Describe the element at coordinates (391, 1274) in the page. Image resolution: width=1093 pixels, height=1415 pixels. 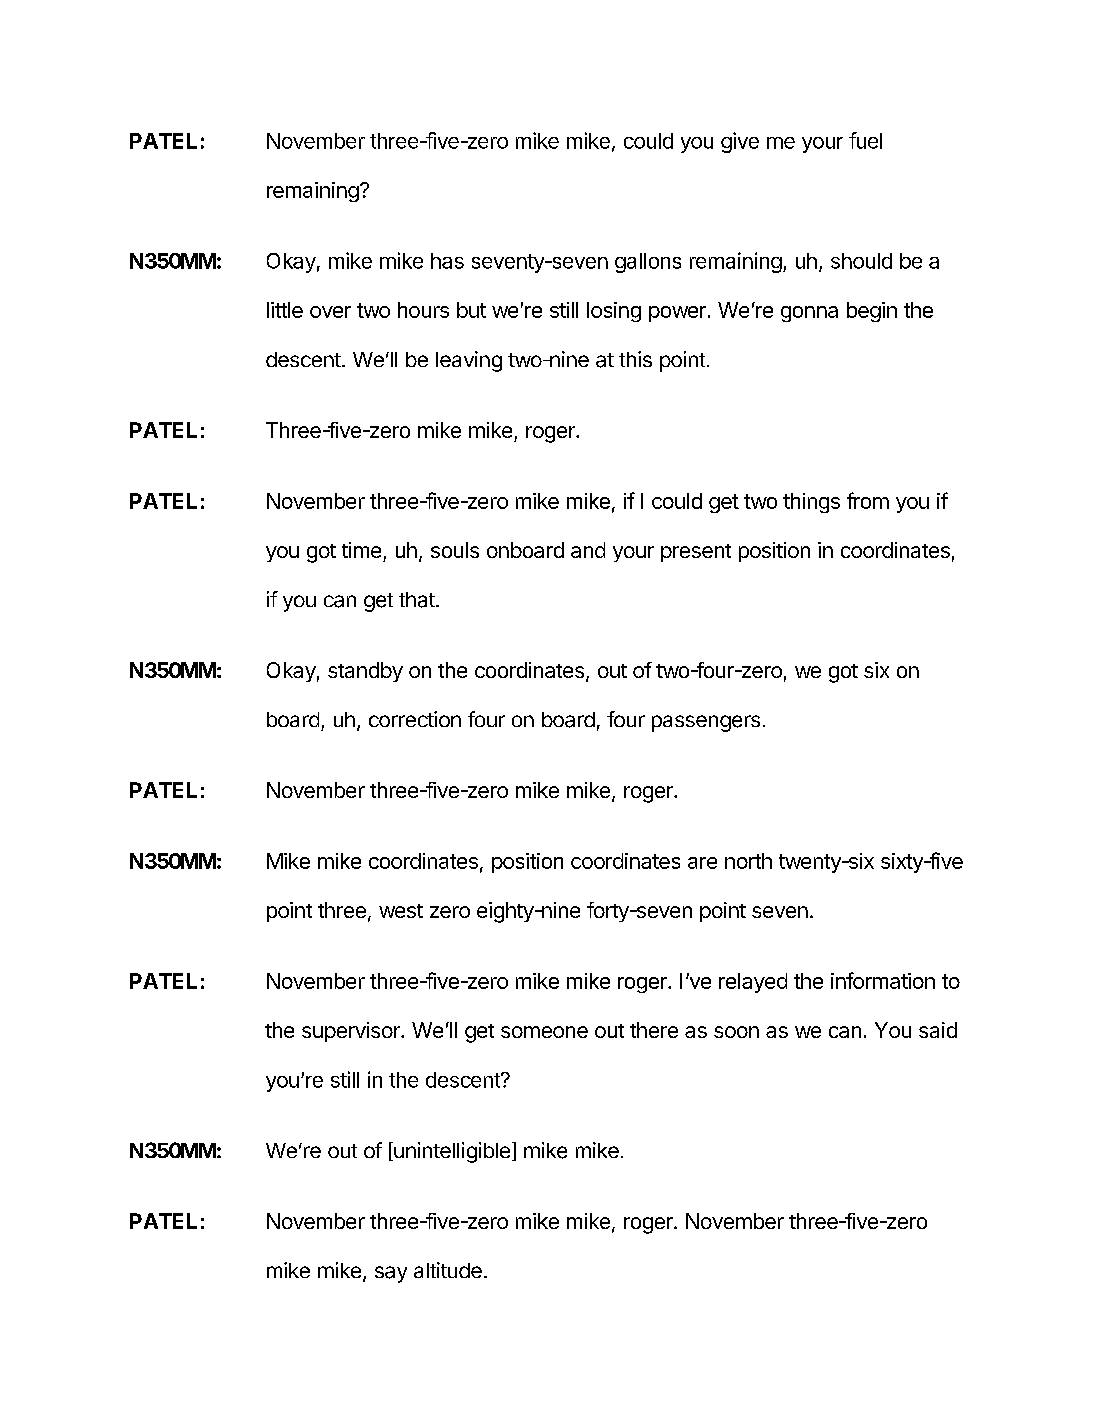
I see `say` at that location.
